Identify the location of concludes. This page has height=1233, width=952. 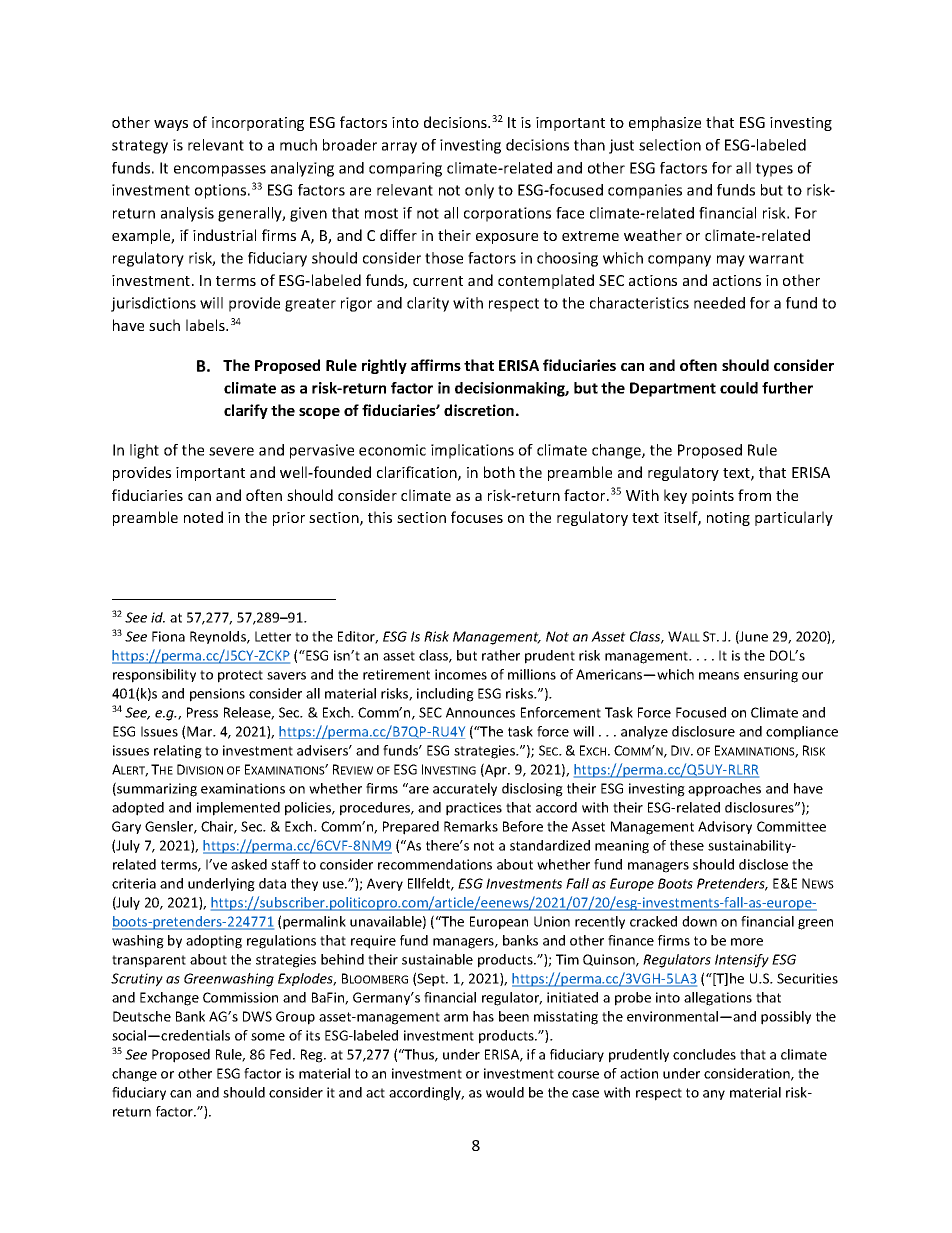
(704, 1054).
